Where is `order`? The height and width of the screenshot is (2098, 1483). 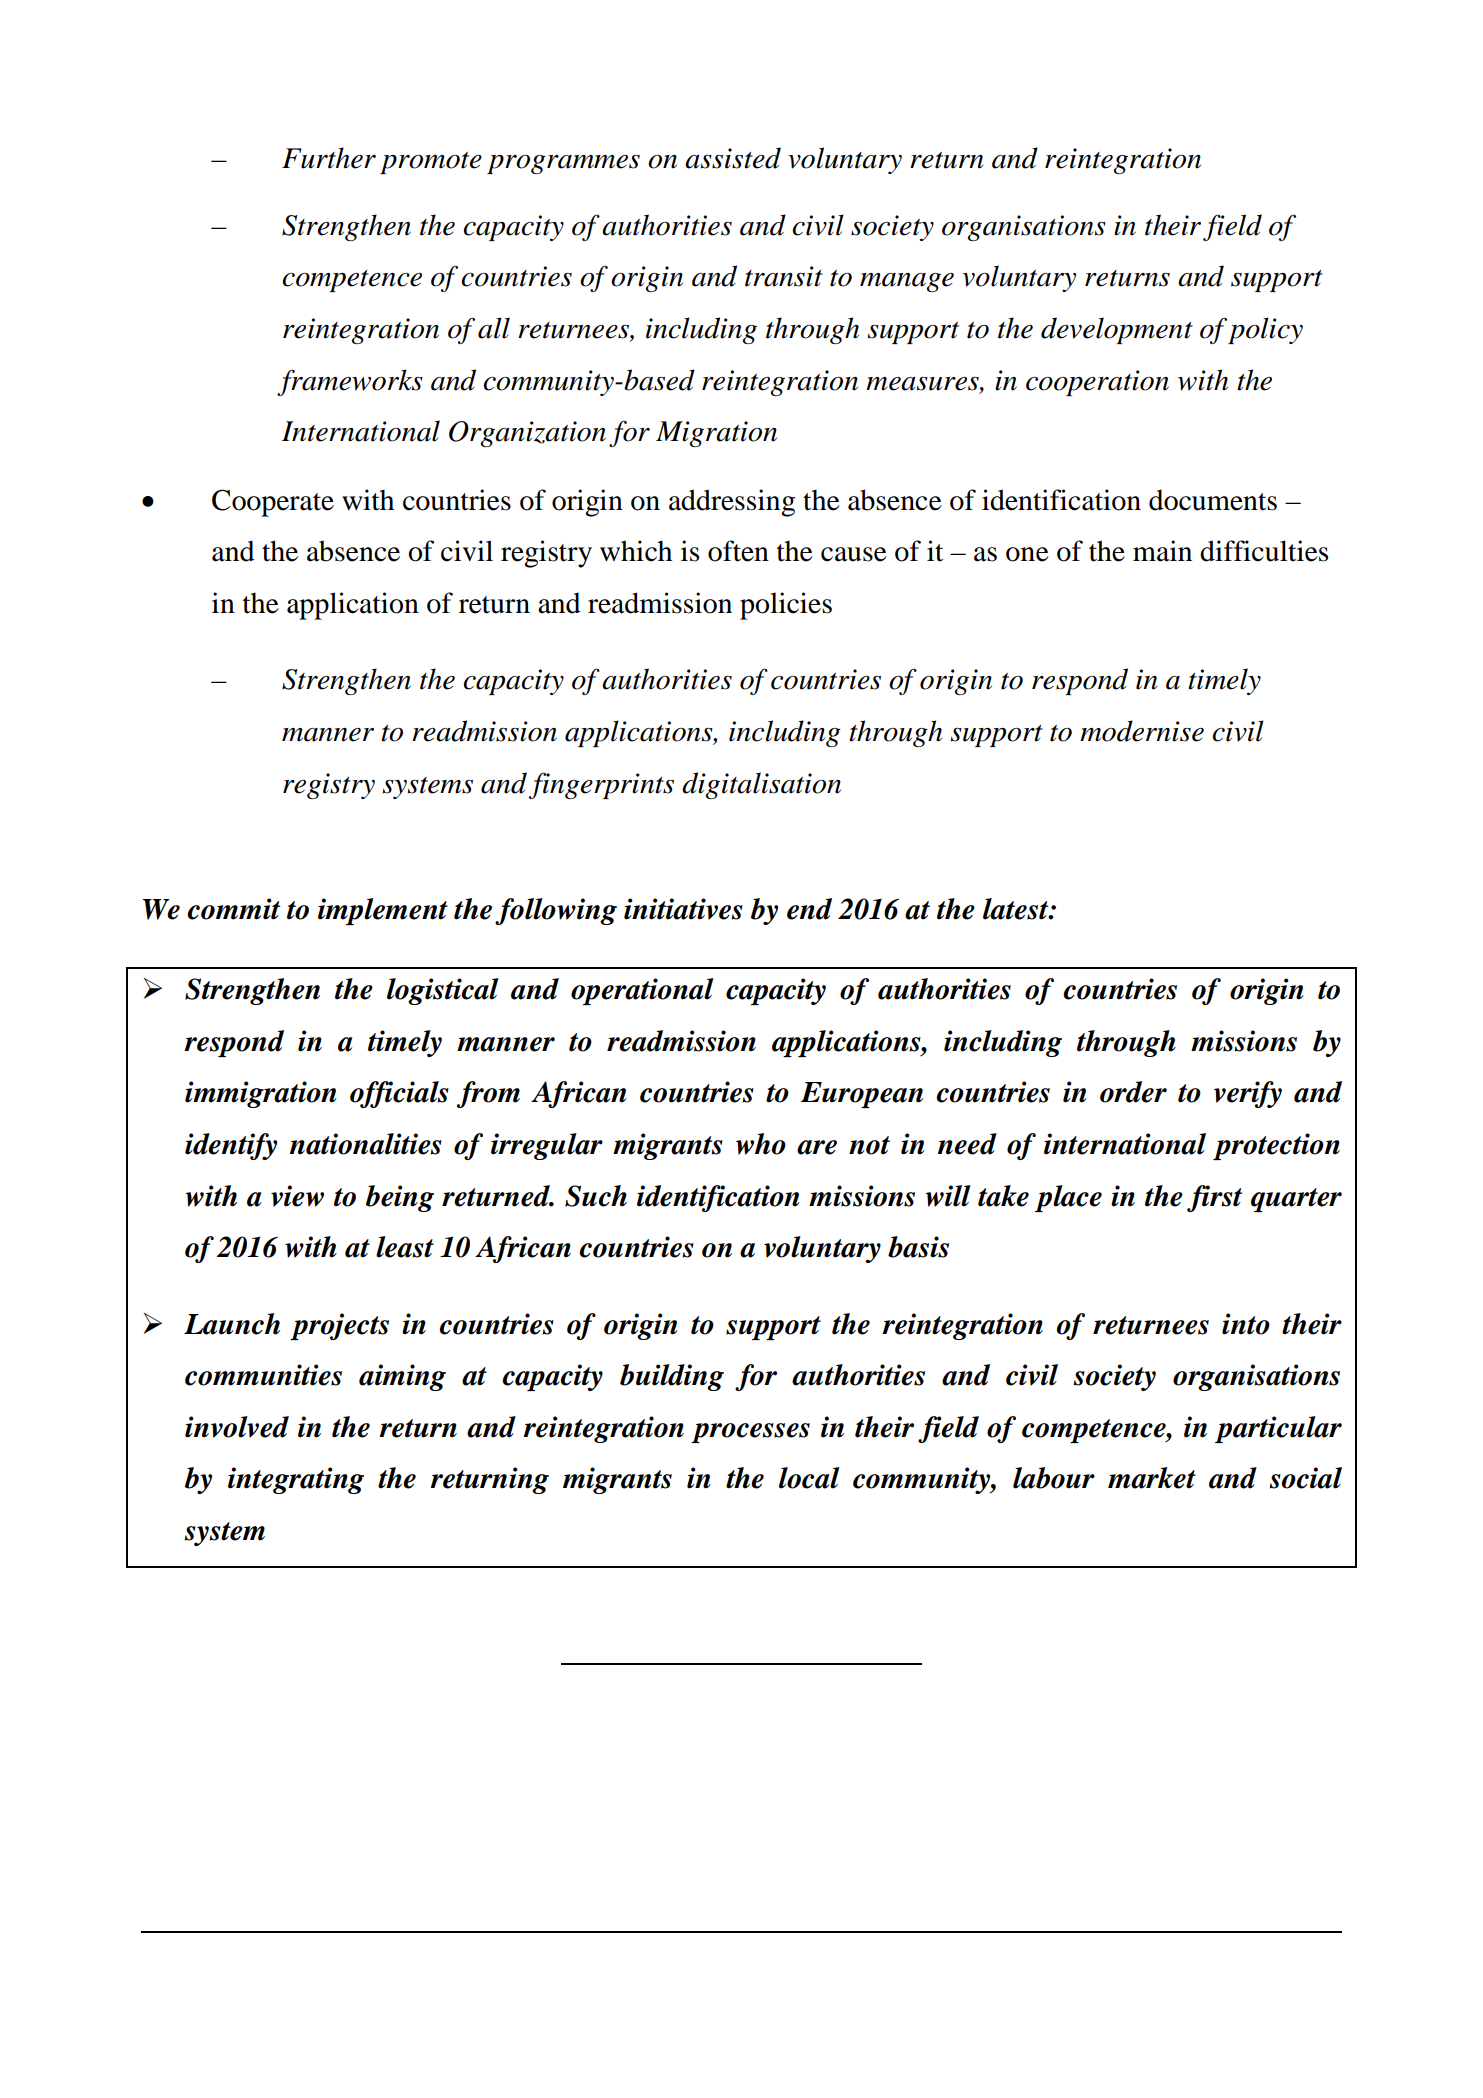 order is located at coordinates (1133, 1092).
